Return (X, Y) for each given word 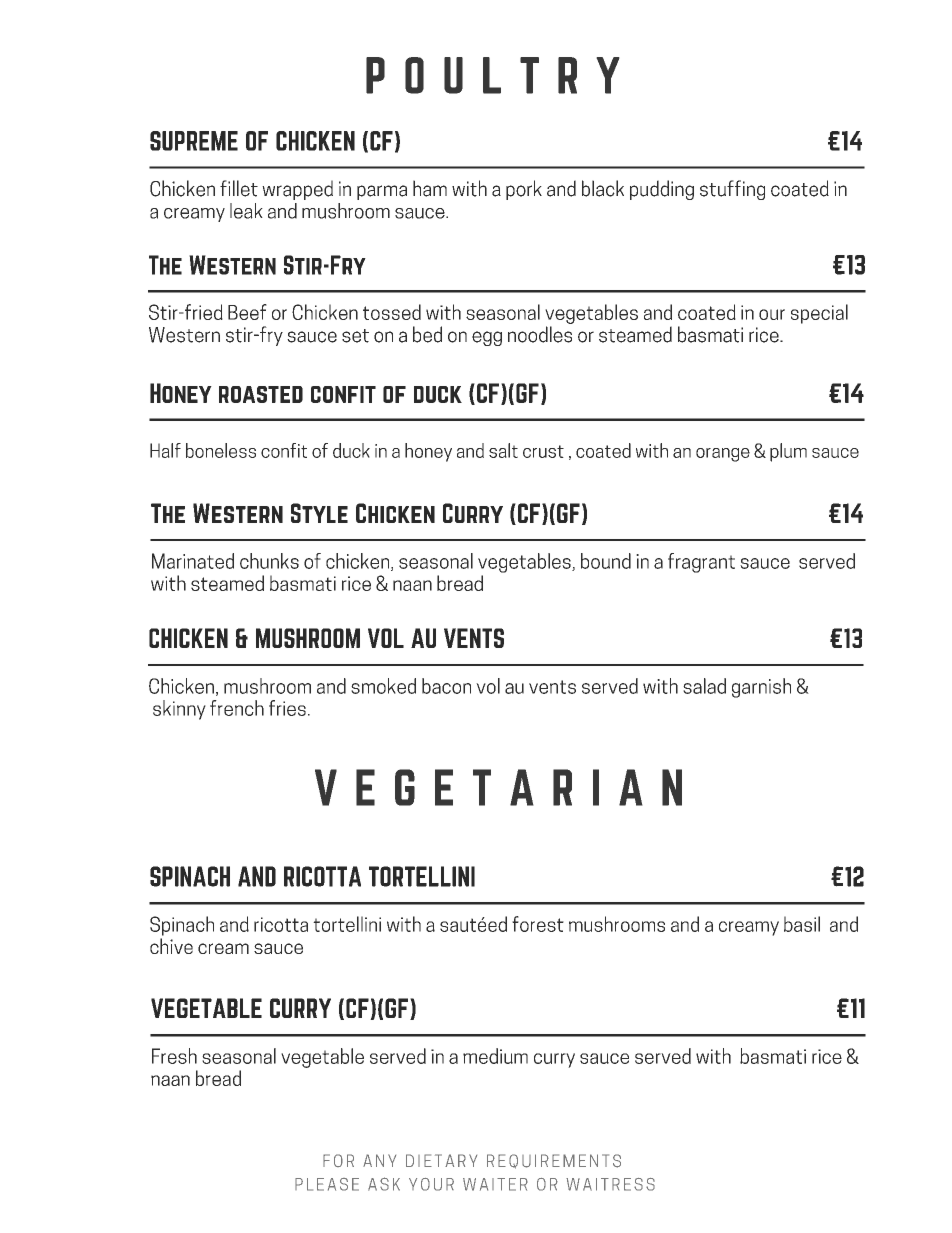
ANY (379, 1160)
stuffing (732, 190)
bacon (446, 686)
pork (524, 190)
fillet (239, 188)
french (237, 708)
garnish (761, 688)
